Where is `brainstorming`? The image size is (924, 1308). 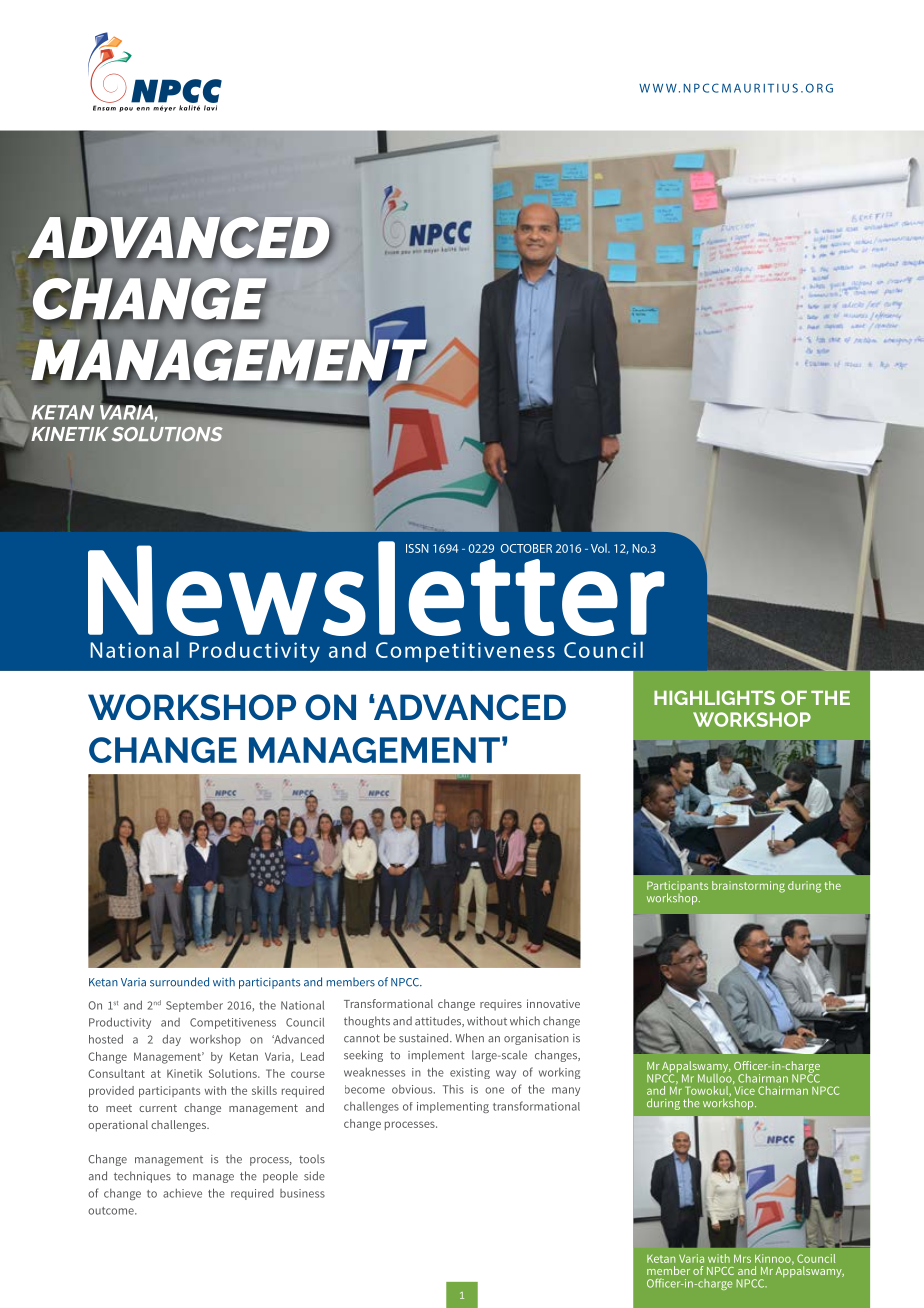
brainstorming is located at coordinates (748, 887).
